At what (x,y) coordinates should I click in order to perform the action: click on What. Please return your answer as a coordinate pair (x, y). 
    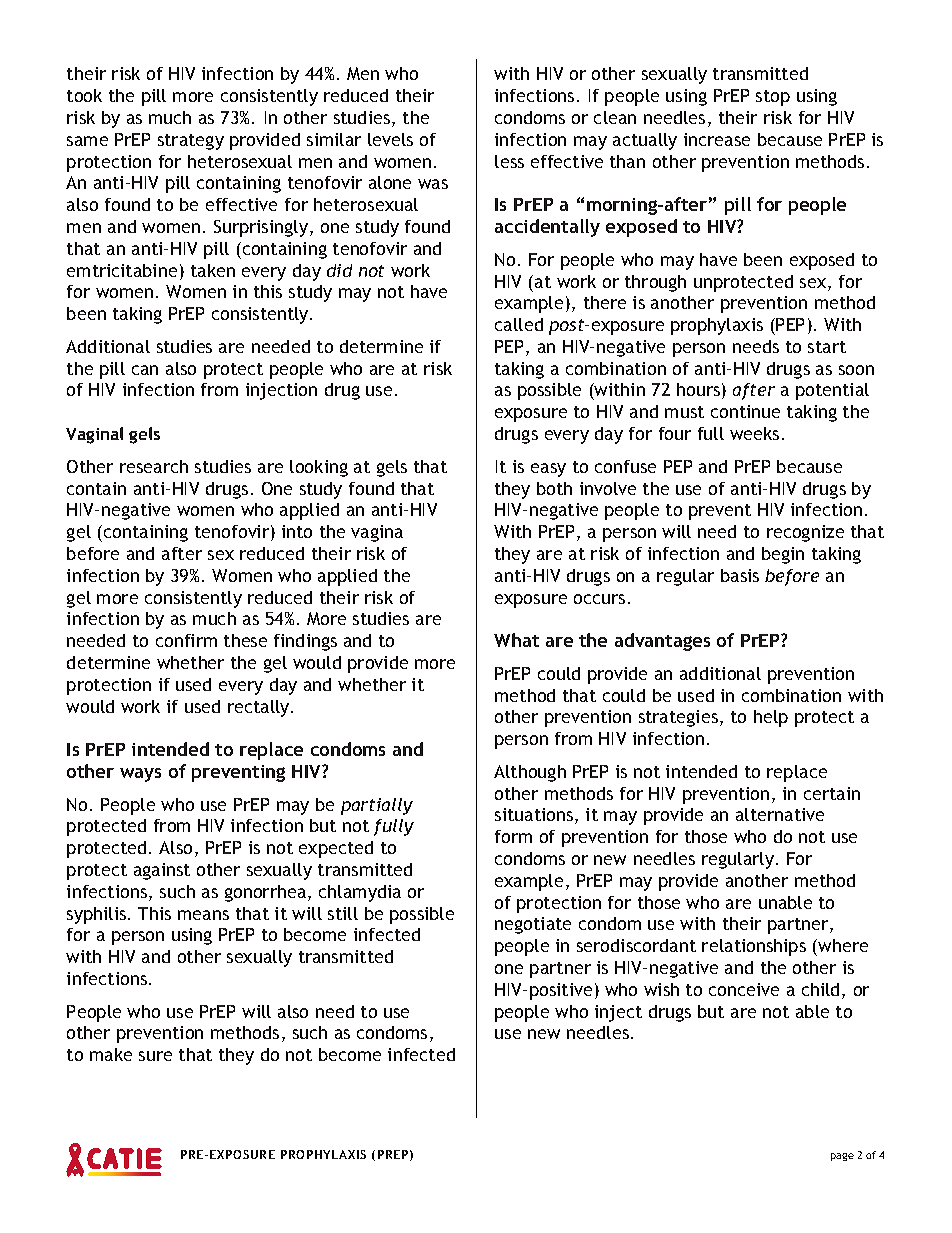
    Looking at the image, I should click on (516, 640).
